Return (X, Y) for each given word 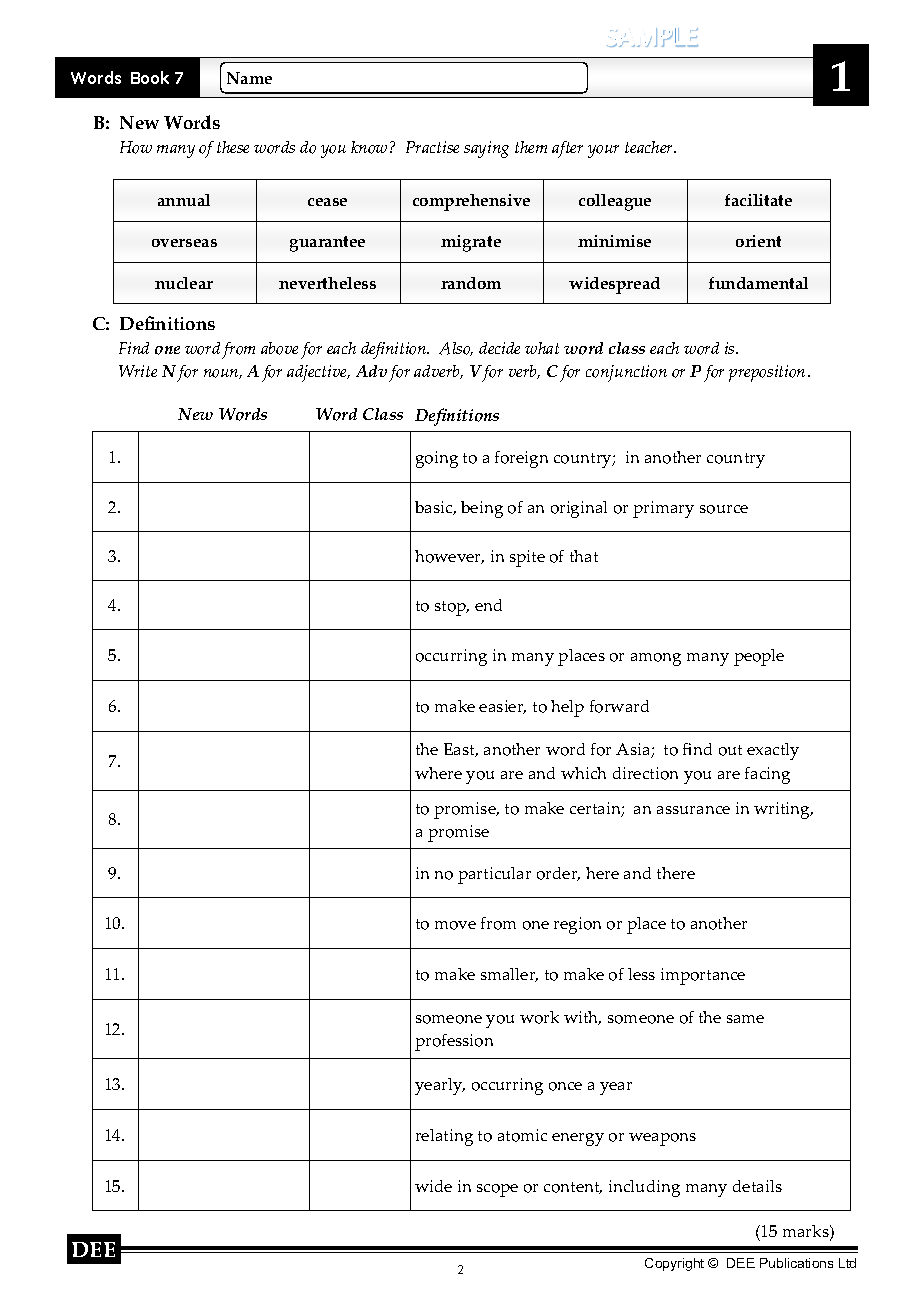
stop (452, 608)
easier (502, 707)
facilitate (758, 200)
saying (486, 149)
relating (444, 1137)
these (233, 147)
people (759, 657)
